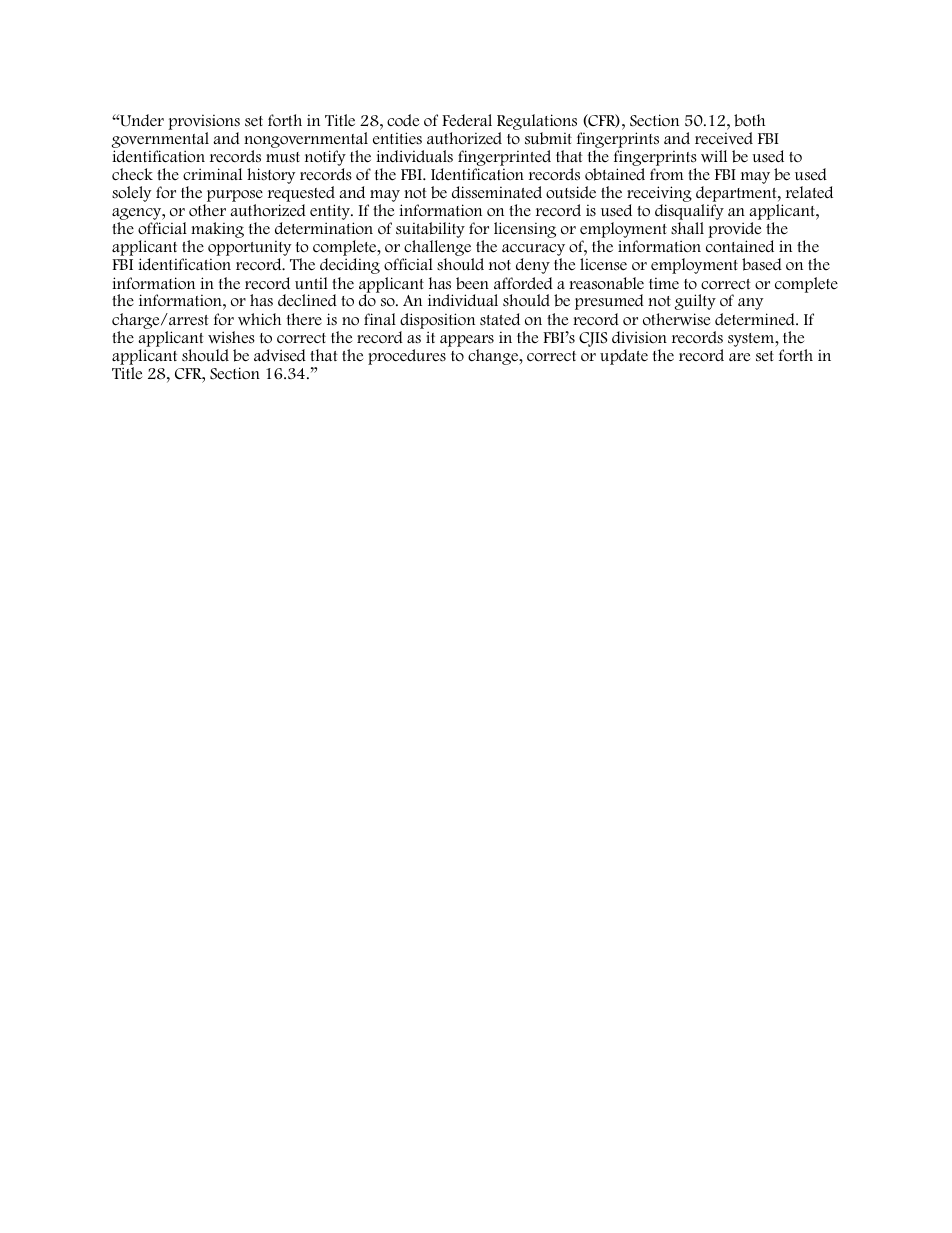 The height and width of the screenshot is (1233, 952). Describe the element at coordinates (750, 304) in the screenshot. I see `any` at that location.
